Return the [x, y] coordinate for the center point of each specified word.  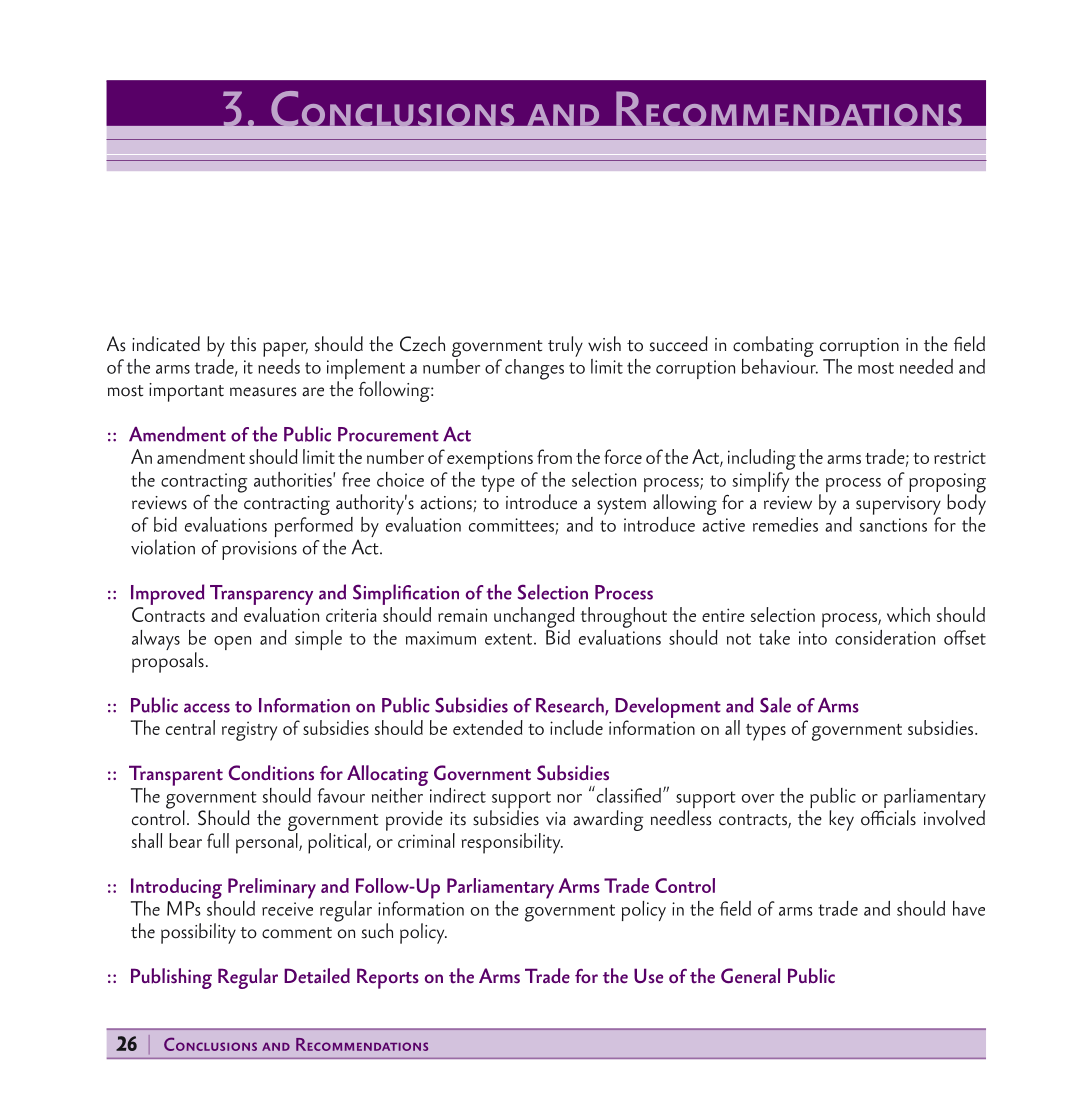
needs [279, 365]
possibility [198, 933]
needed [926, 366]
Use [648, 976]
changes [534, 369]
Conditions [271, 773]
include [576, 727]
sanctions [893, 525]
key [841, 820]
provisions [259, 550]
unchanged [534, 617]
